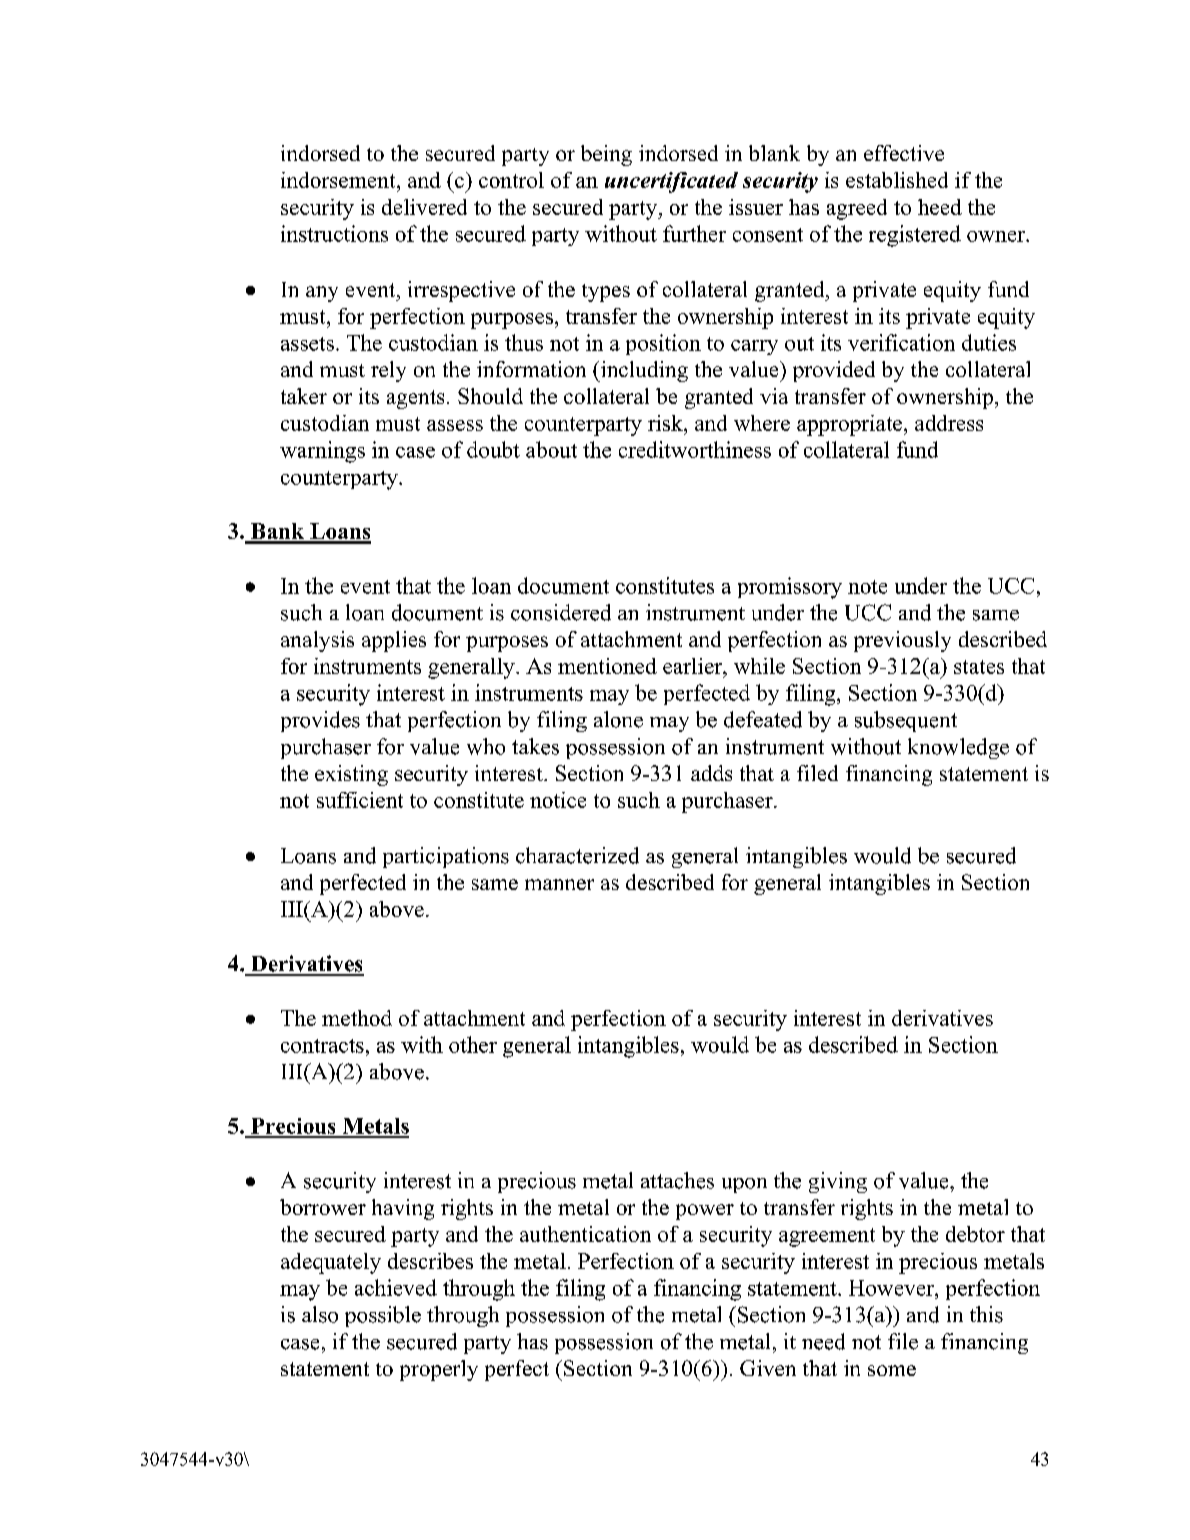 This page has height=1540, width=1190. What do you see at coordinates (606, 155) in the page?
I see `being` at bounding box center [606, 155].
